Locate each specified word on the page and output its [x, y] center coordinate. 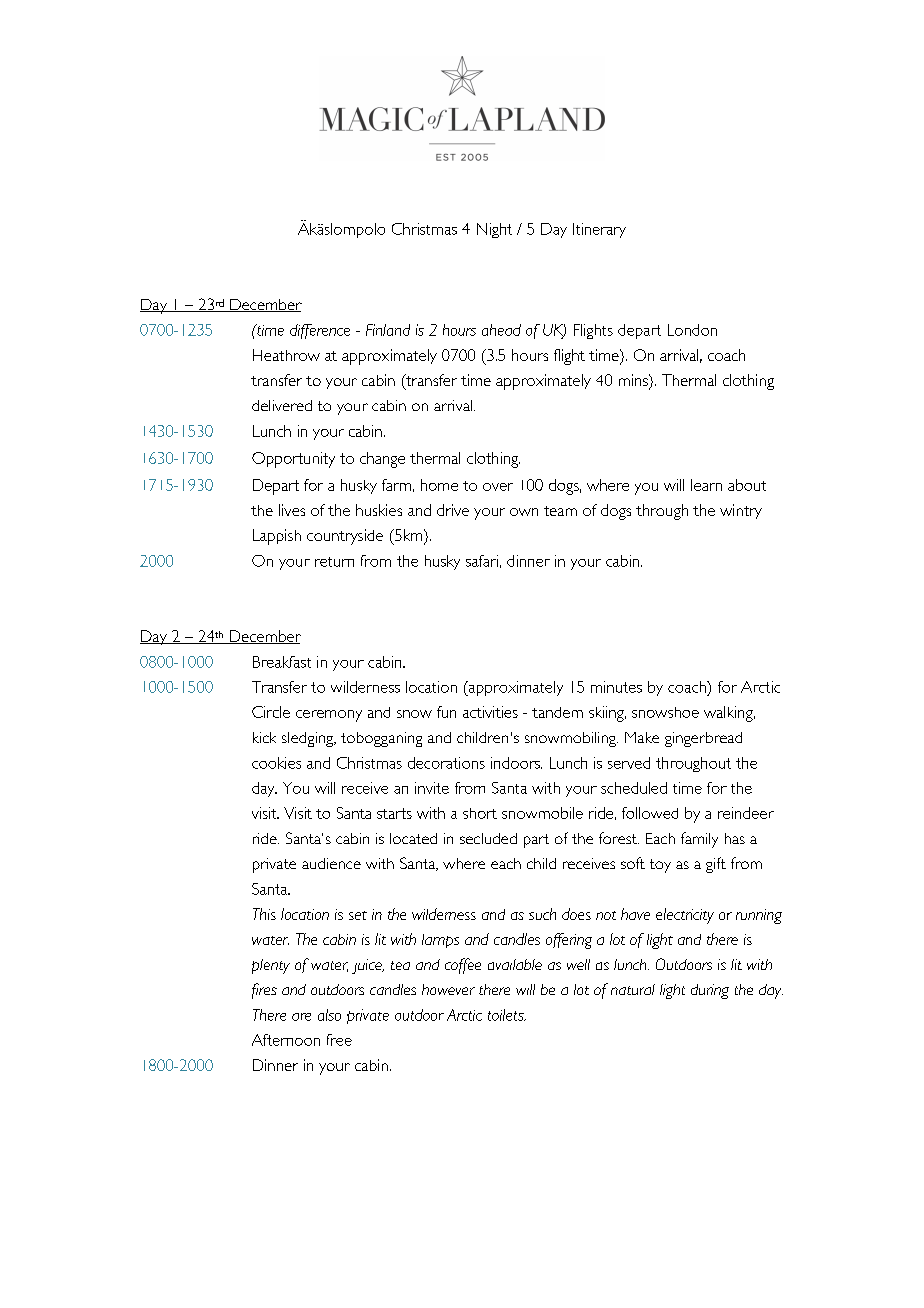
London [692, 330]
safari [482, 561]
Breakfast [282, 662]
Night [494, 230]
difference [320, 331]
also [329, 1015]
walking [729, 714]
